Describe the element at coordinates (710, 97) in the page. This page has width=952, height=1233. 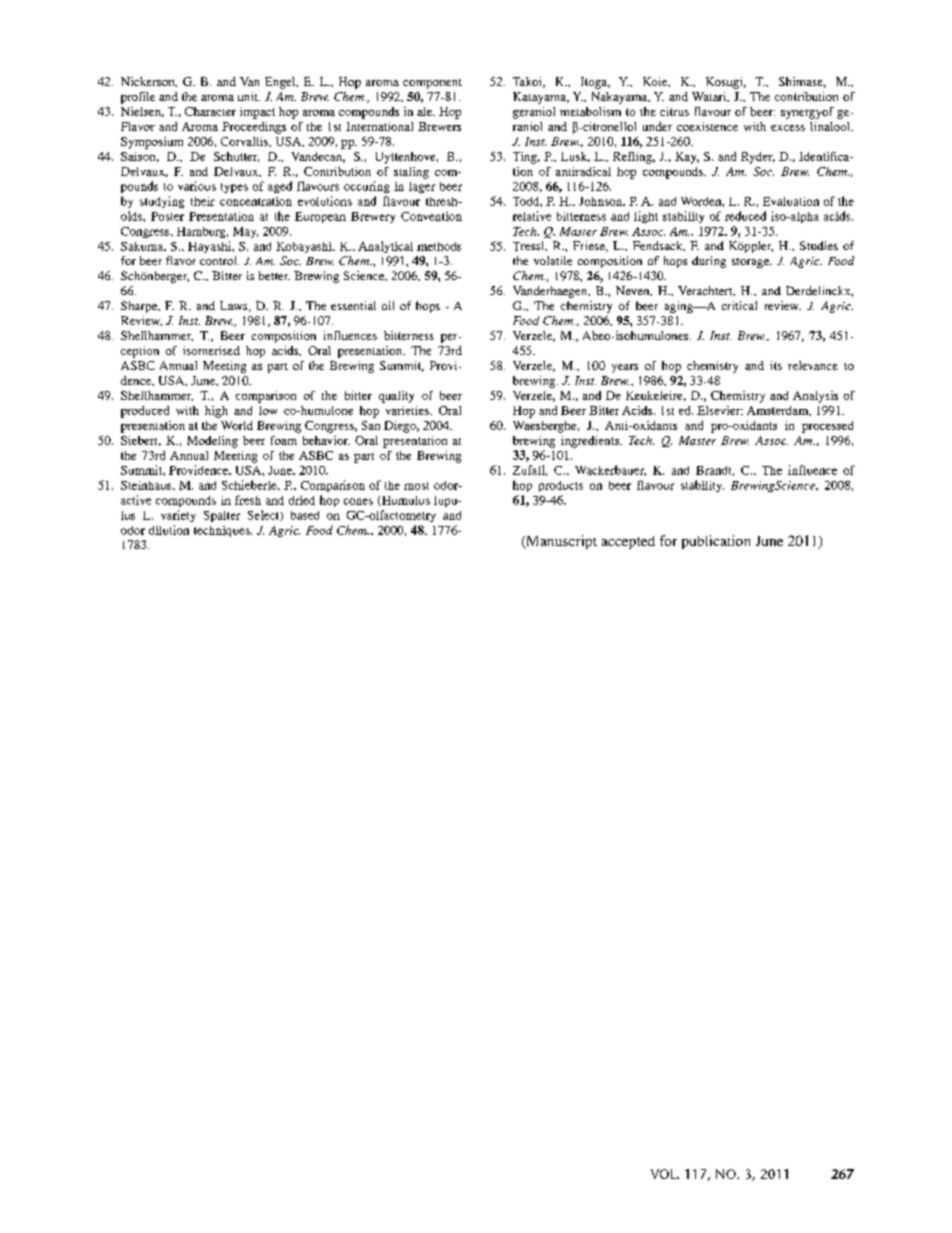
I see `Watari` at that location.
